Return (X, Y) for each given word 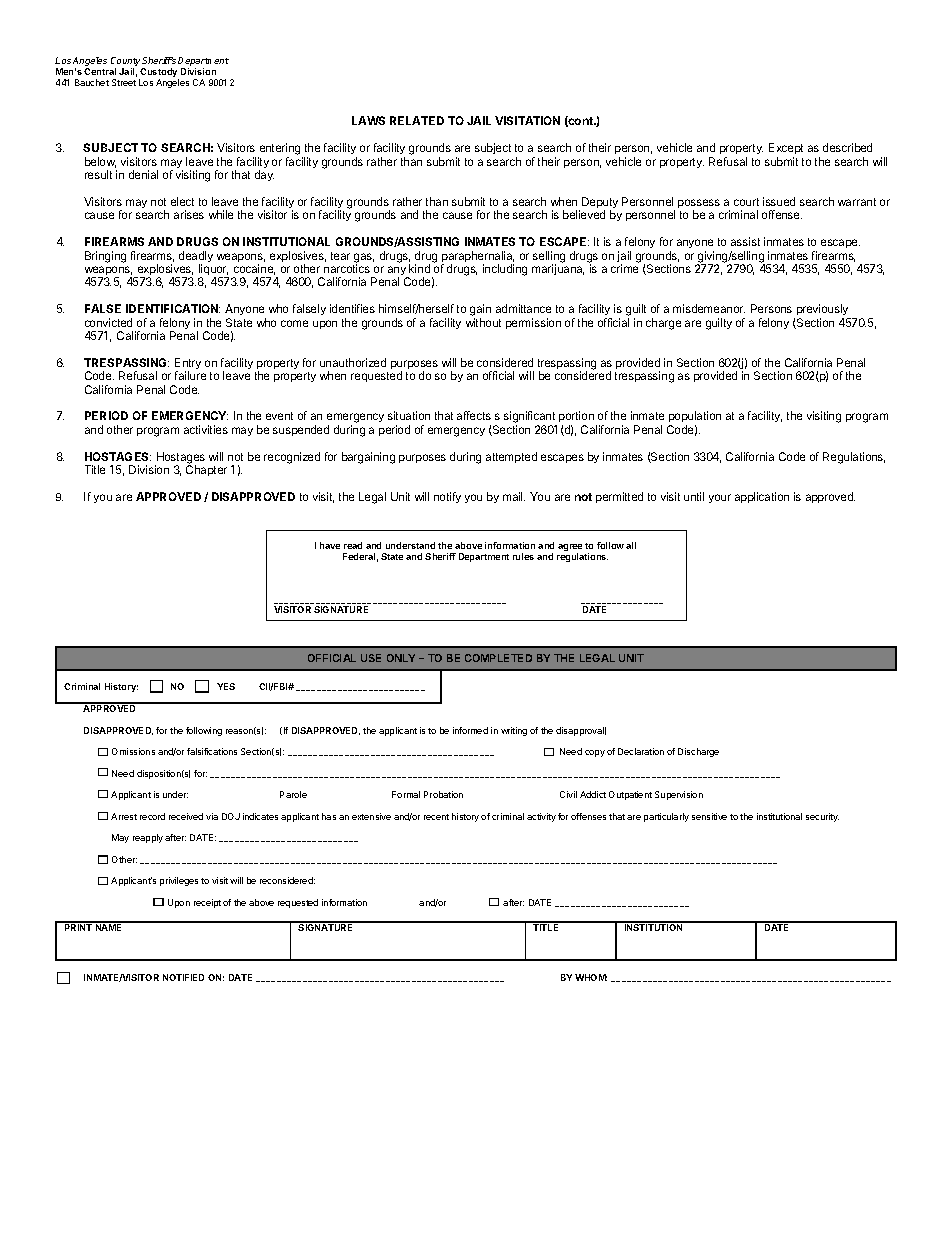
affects (474, 415)
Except (786, 148)
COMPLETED (498, 658)
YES (226, 686)
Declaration (641, 751)
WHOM (591, 977)
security (822, 817)
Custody (159, 74)
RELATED (417, 120)
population (695, 418)
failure (190, 375)
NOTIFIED (183, 977)
